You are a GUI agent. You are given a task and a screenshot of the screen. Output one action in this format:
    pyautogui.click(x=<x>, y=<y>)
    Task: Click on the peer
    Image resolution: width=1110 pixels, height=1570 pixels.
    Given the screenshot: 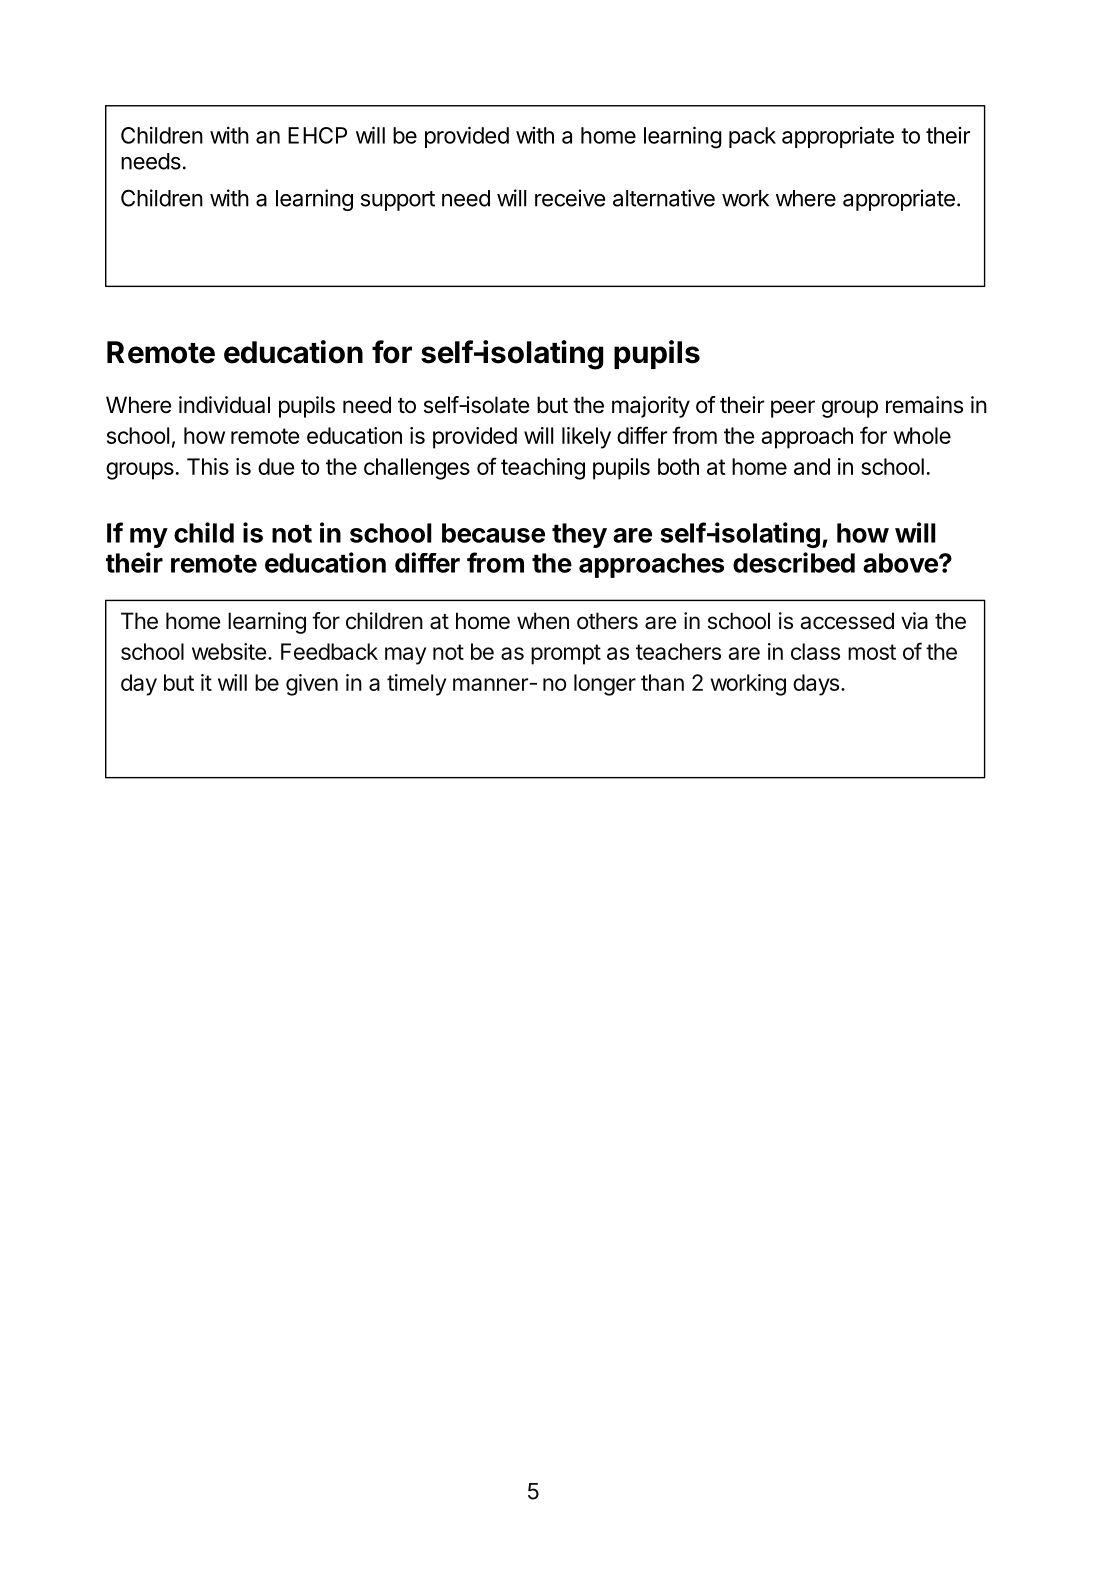 What is the action you would take?
    pyautogui.click(x=793, y=409)
